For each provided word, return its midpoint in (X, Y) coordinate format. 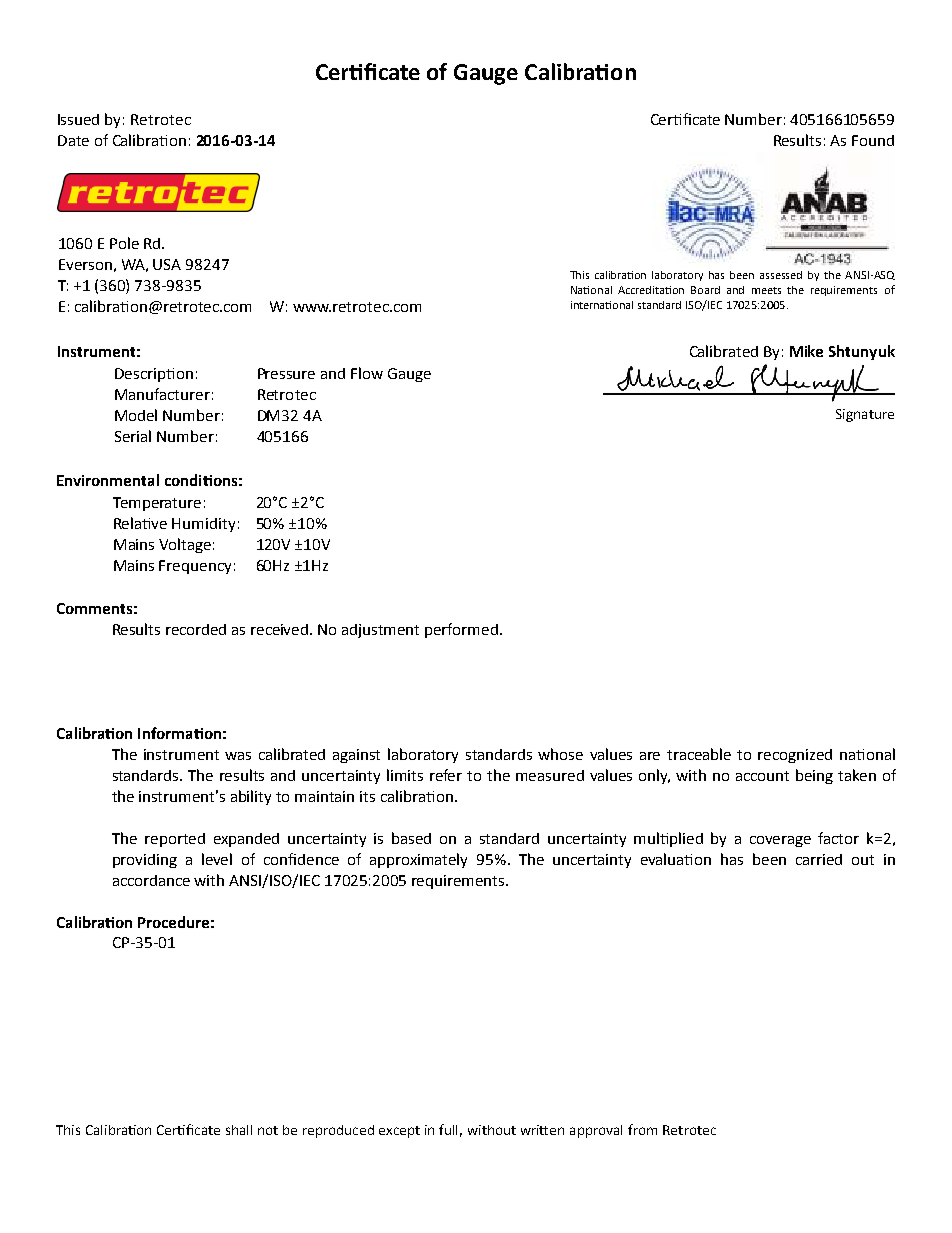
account (762, 776)
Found (873, 140)
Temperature (157, 504)
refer (446, 775)
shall (239, 1130)
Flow (367, 373)
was (238, 756)
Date (73, 140)
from (642, 1129)
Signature (865, 415)
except (399, 1132)
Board (705, 290)
